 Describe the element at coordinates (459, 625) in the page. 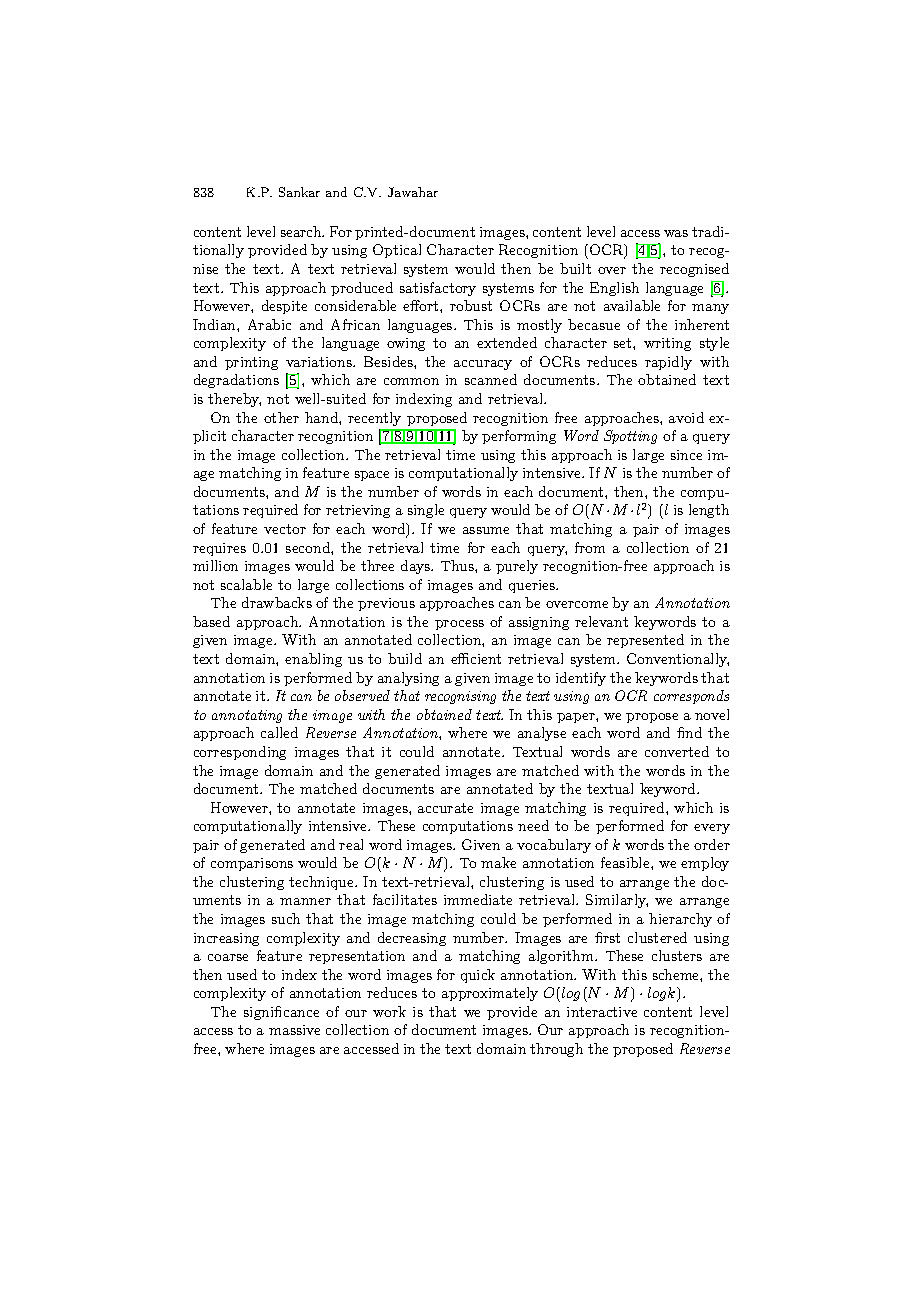

I see `process` at that location.
